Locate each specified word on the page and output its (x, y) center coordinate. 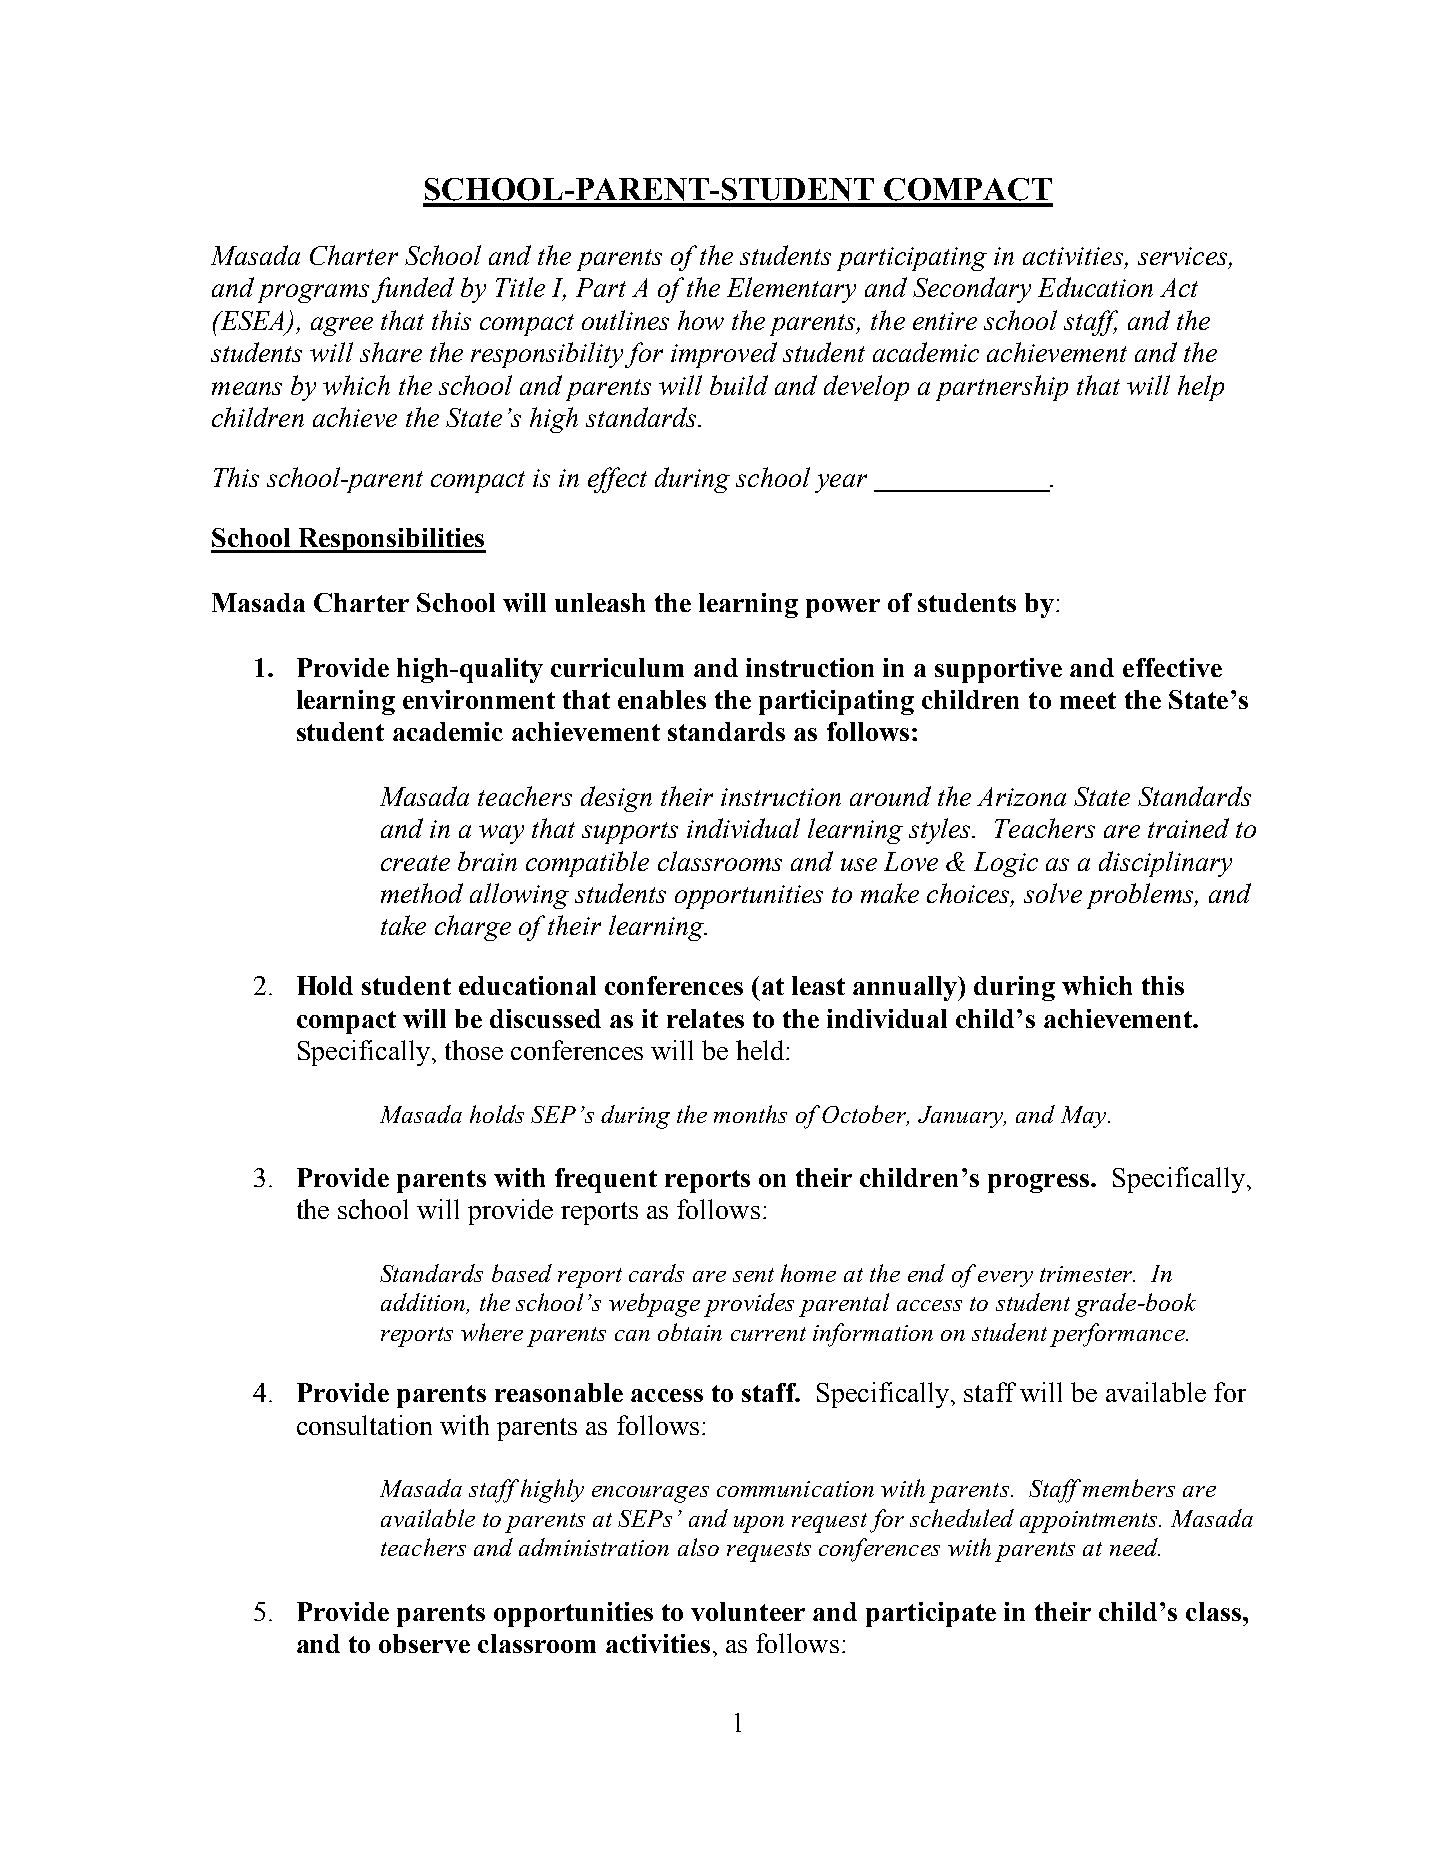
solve (1053, 893)
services (1184, 257)
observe (424, 1643)
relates (705, 1018)
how (701, 320)
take (403, 925)
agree (342, 326)
